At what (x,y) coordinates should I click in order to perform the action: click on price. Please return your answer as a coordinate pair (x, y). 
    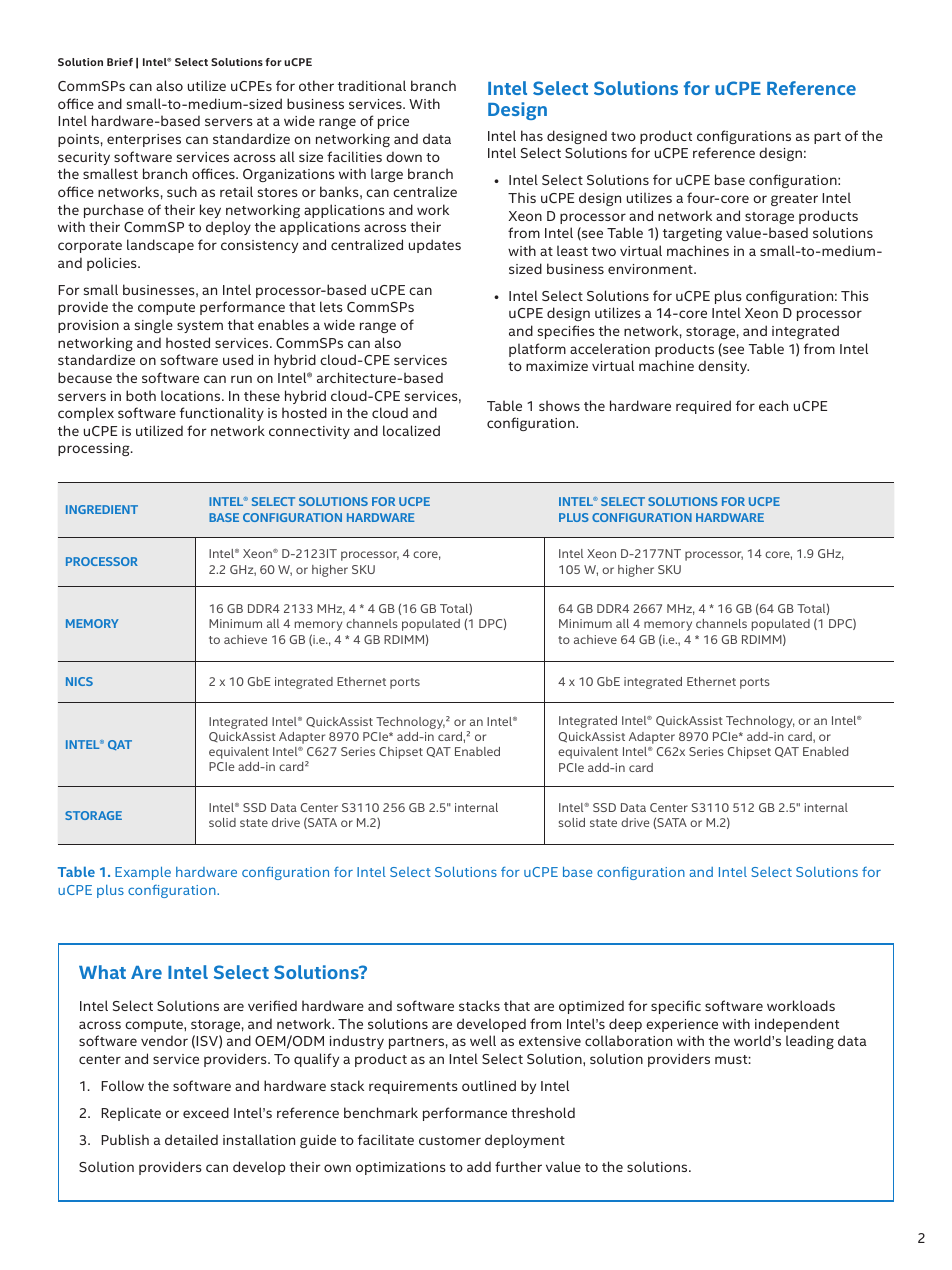
    Looking at the image, I should click on (393, 122).
